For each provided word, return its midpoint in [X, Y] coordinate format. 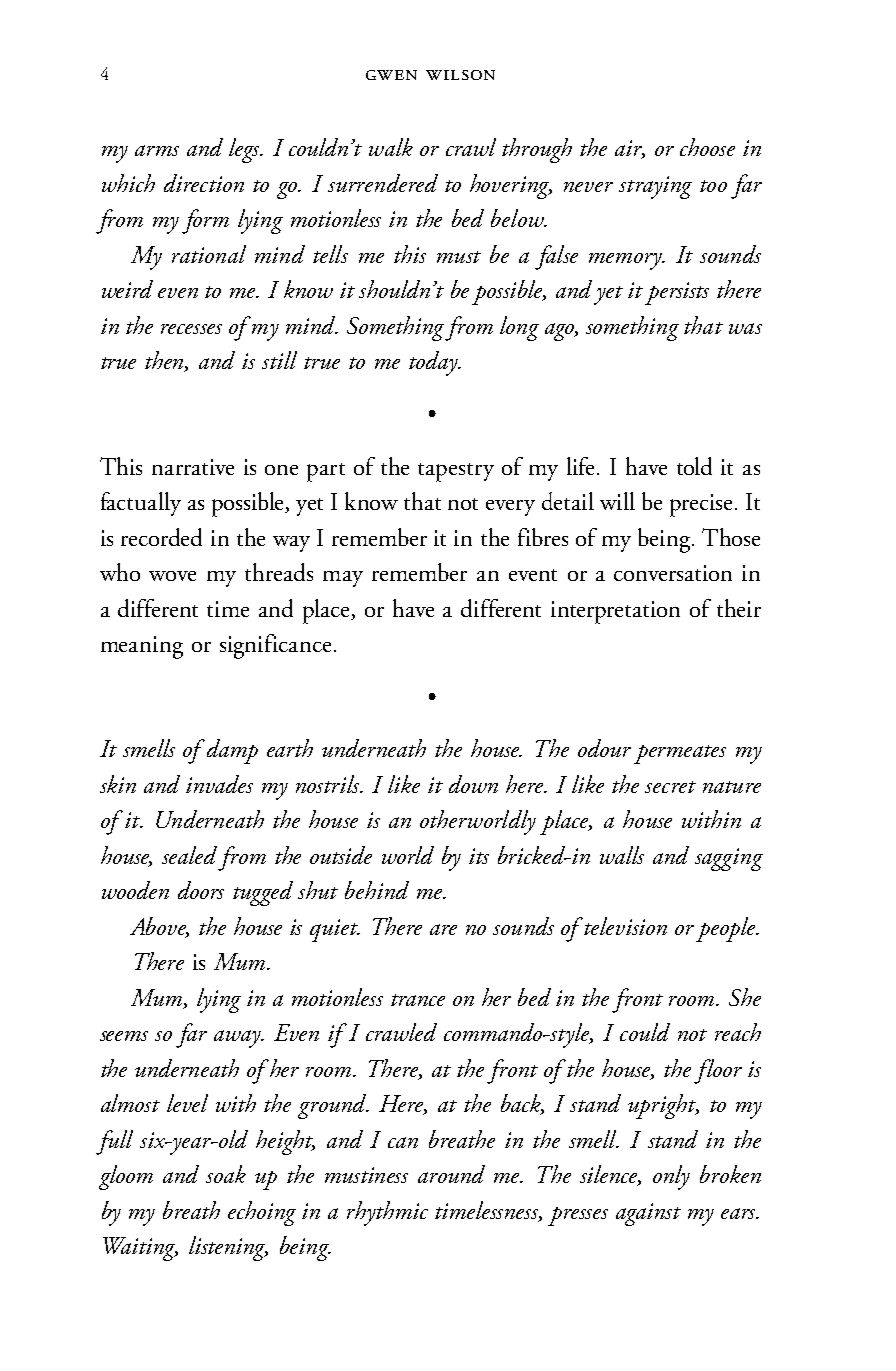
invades [219, 784]
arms [157, 150]
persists [677, 293]
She [745, 997]
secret [670, 787]
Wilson [460, 75]
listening [228, 1248]
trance [418, 1000]
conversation [673, 573]
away [239, 1039]
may [343, 579]
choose [707, 147]
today [434, 363]
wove [172, 576]
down [473, 784]
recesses [191, 329]
